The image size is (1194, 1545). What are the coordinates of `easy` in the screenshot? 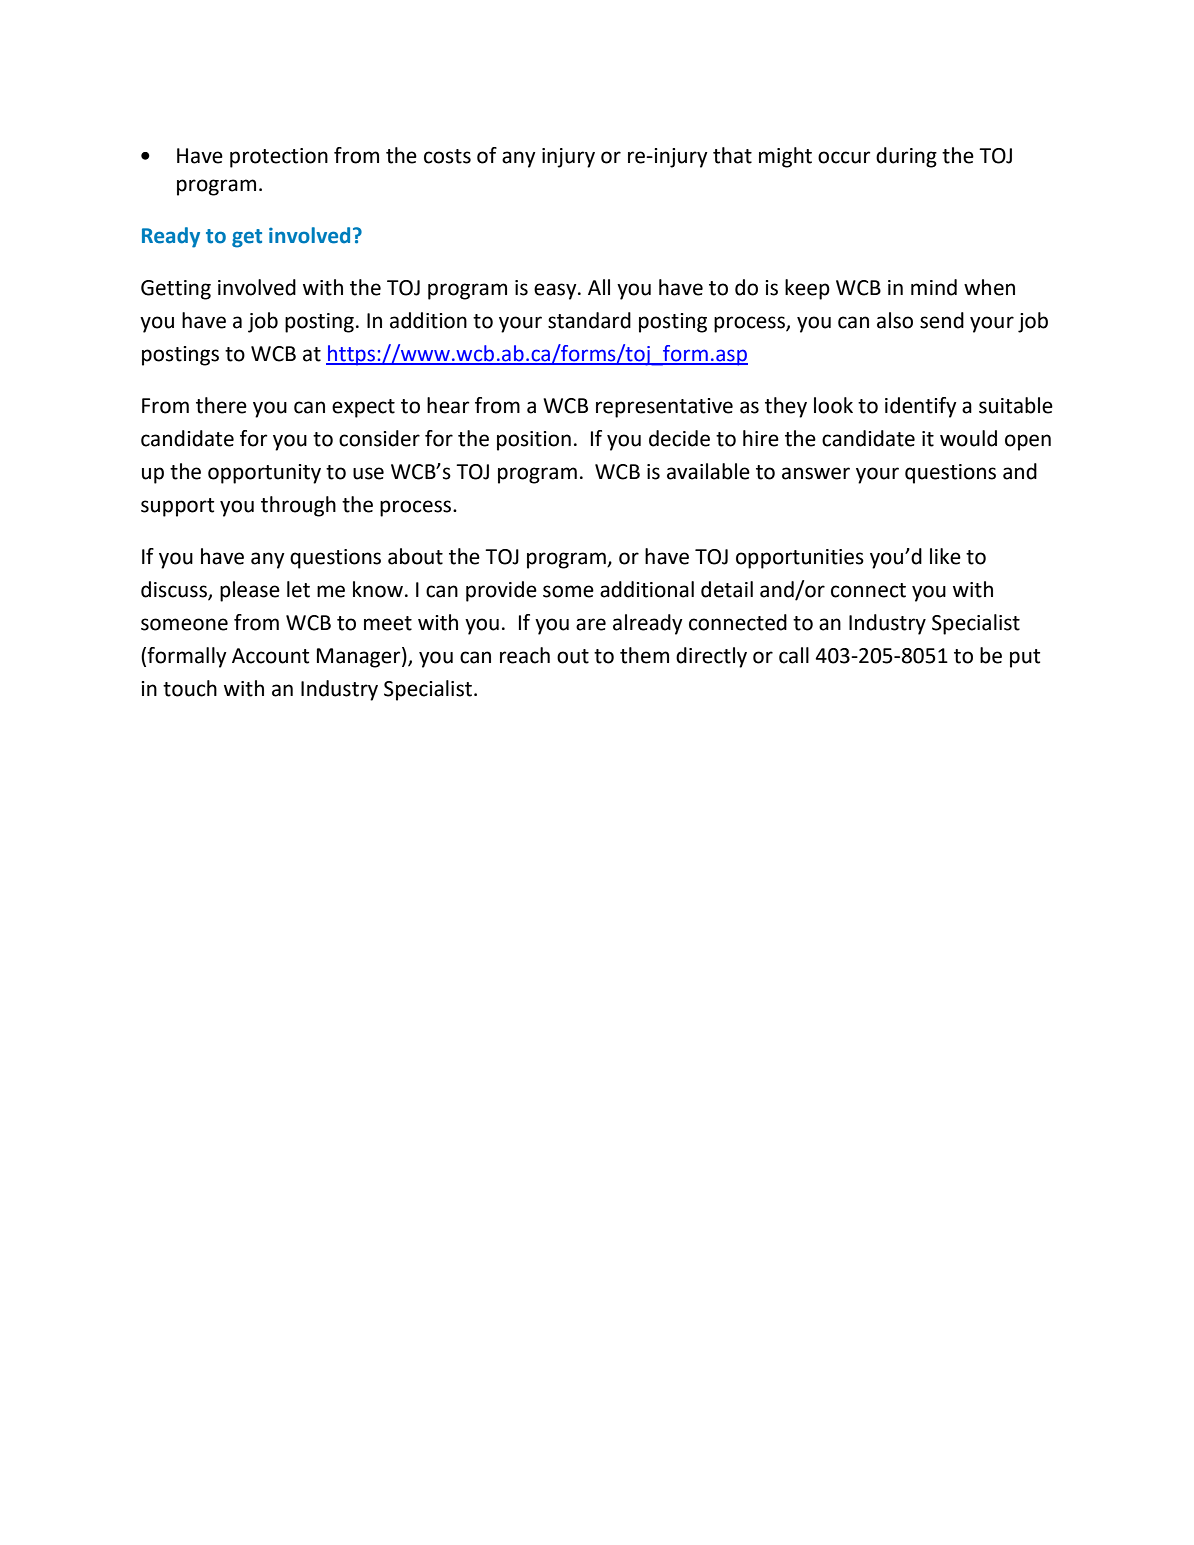 It's located at (556, 291).
